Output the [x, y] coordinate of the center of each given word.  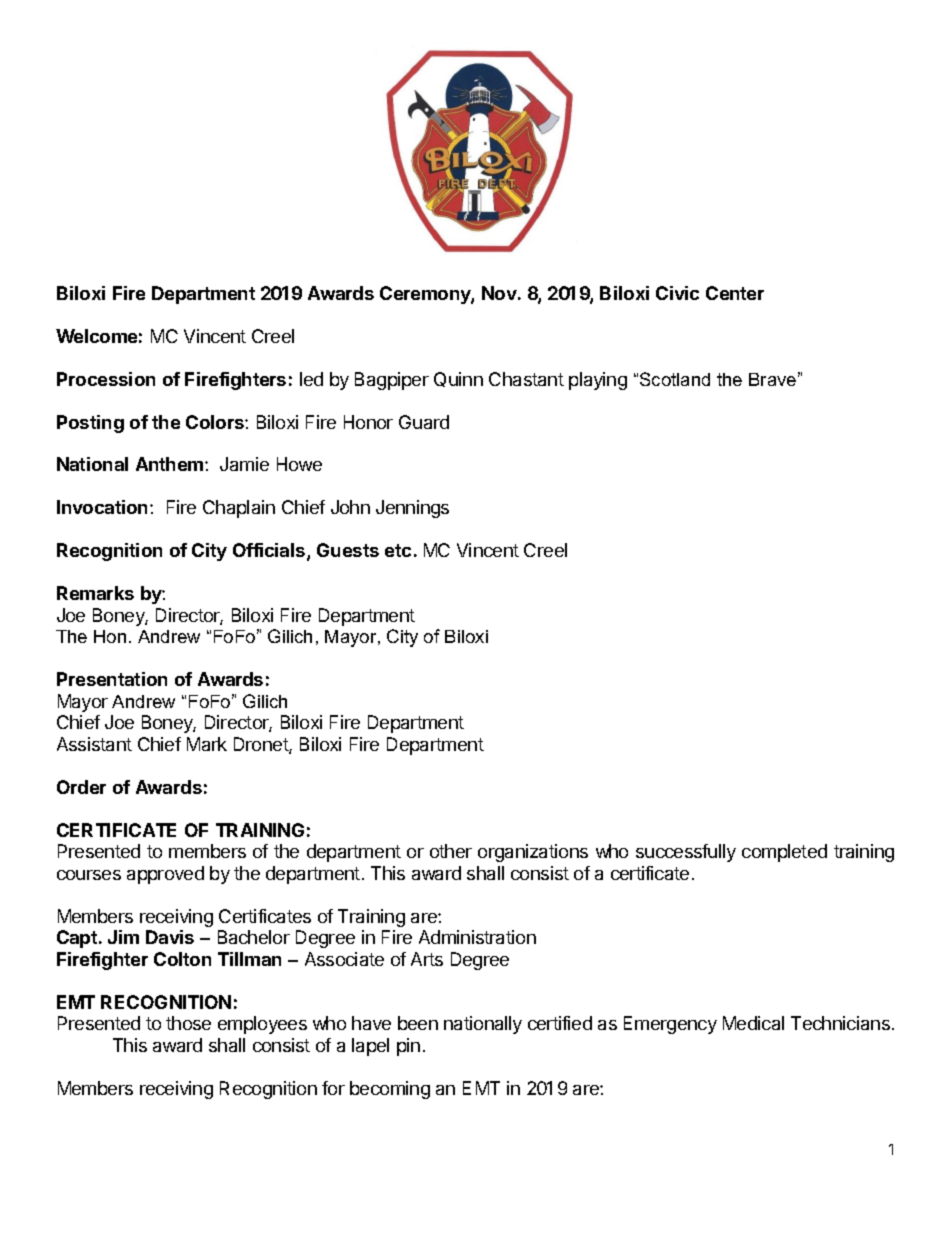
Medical [753, 1023]
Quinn [458, 379]
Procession [106, 379]
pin [408, 1047]
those [188, 1023]
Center [735, 293]
